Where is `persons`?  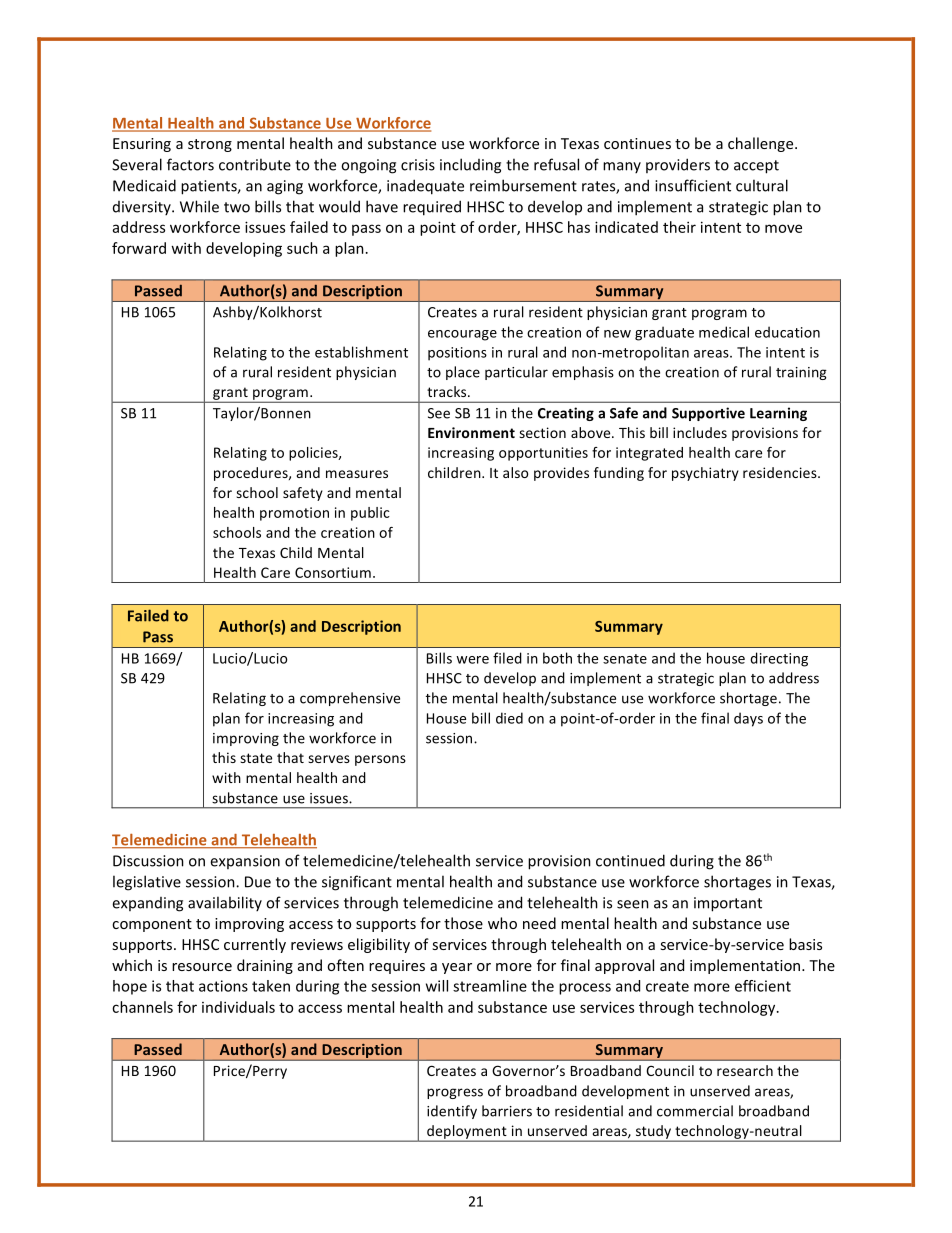
persons is located at coordinates (380, 760).
